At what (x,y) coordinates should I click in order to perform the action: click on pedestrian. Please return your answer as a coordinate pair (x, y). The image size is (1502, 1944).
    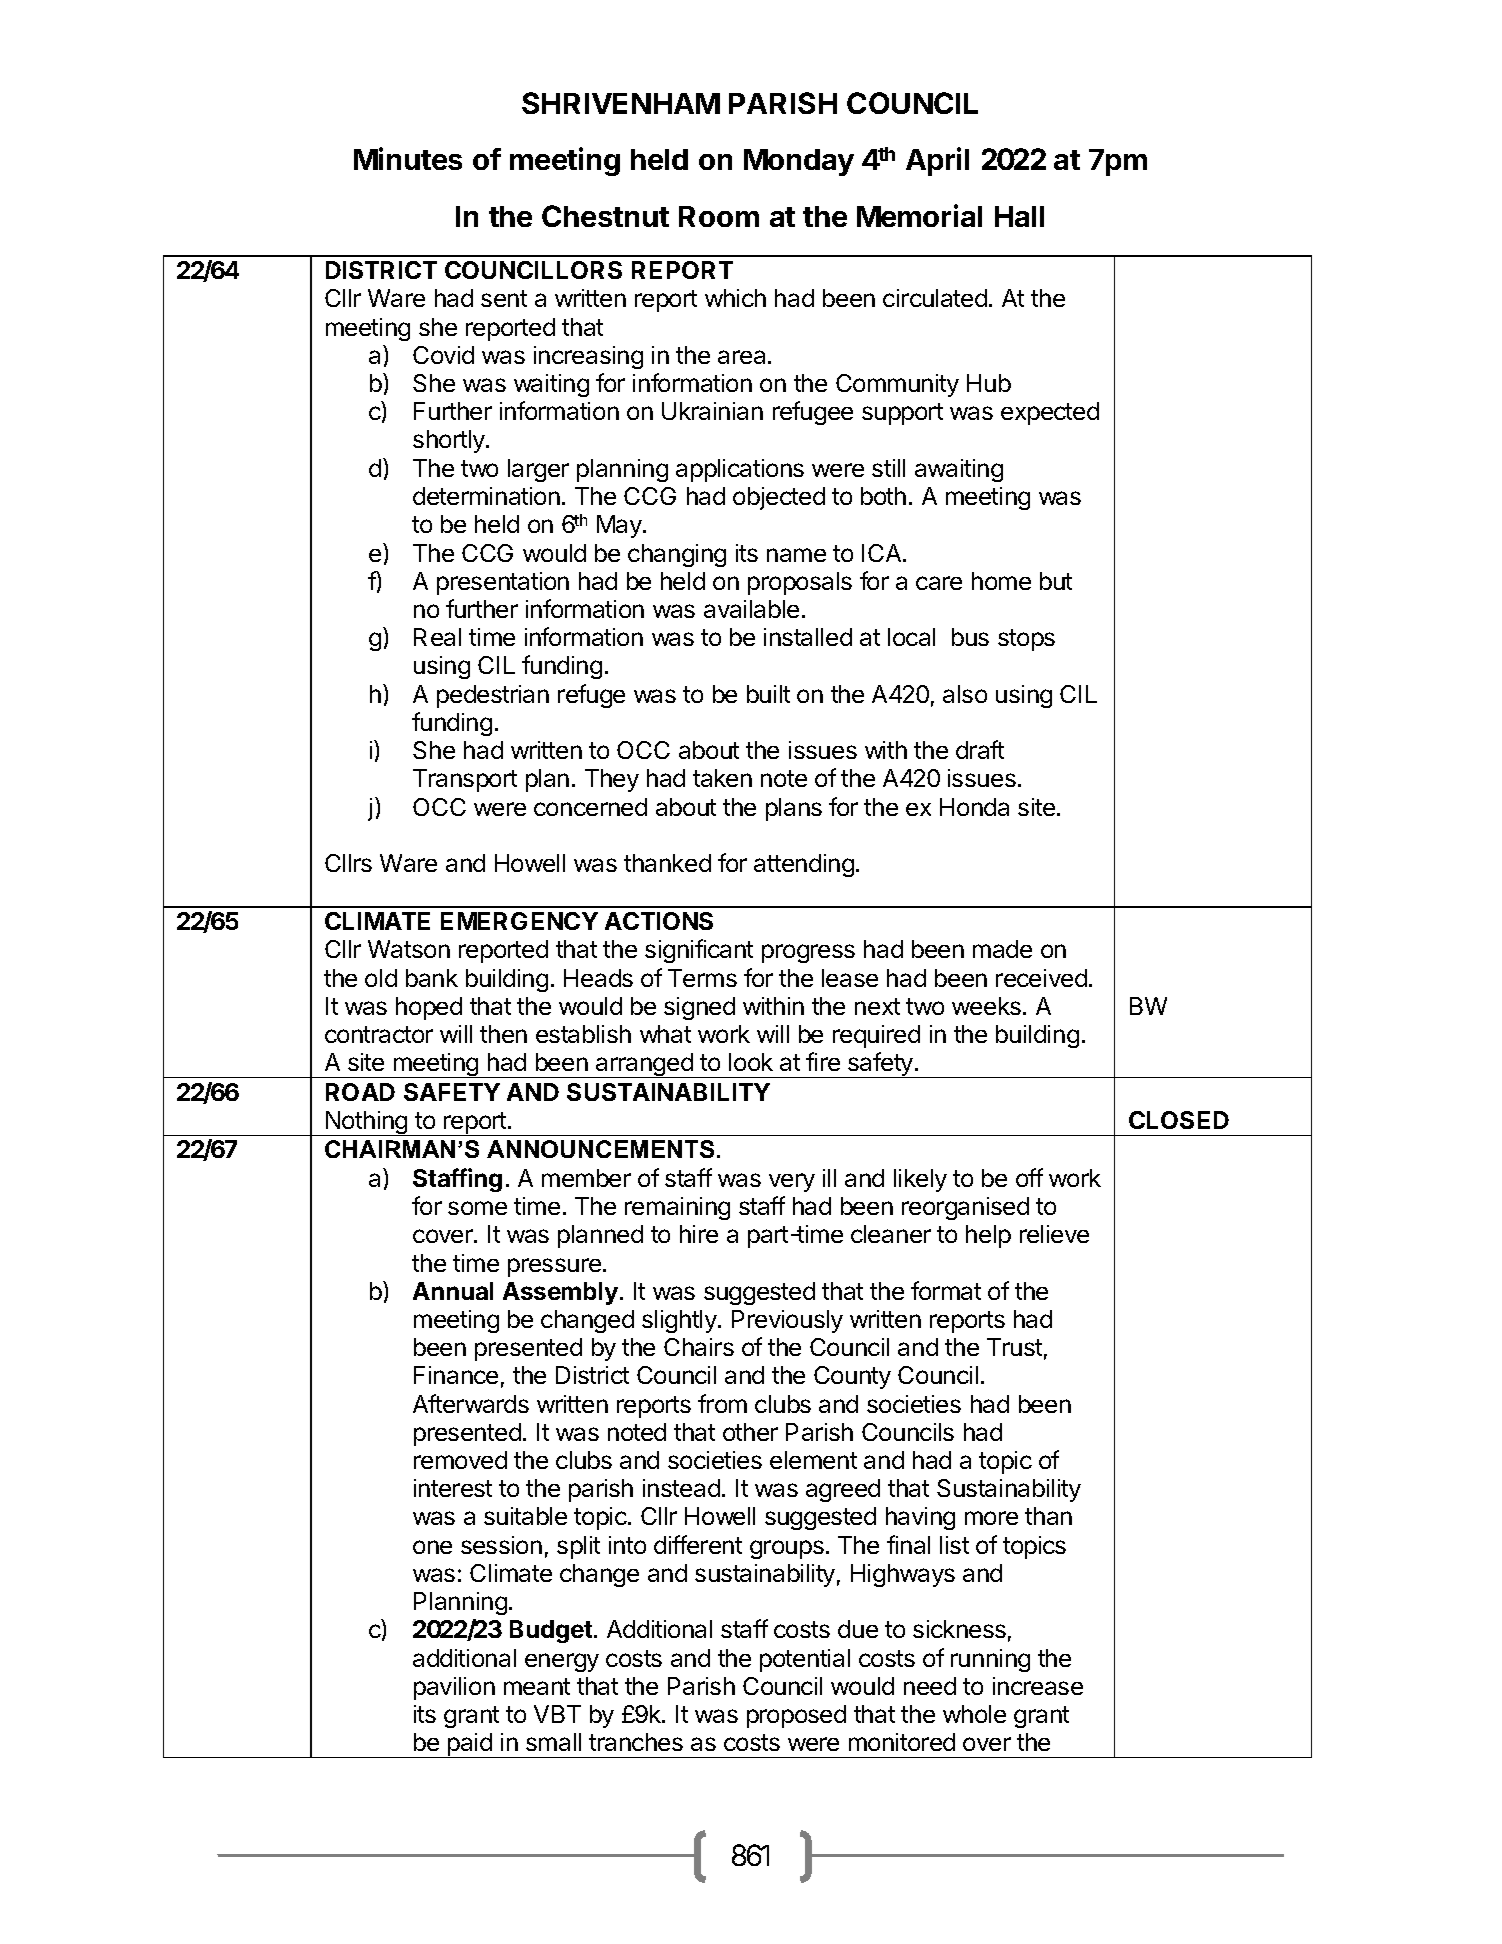
    Looking at the image, I should click on (493, 696).
